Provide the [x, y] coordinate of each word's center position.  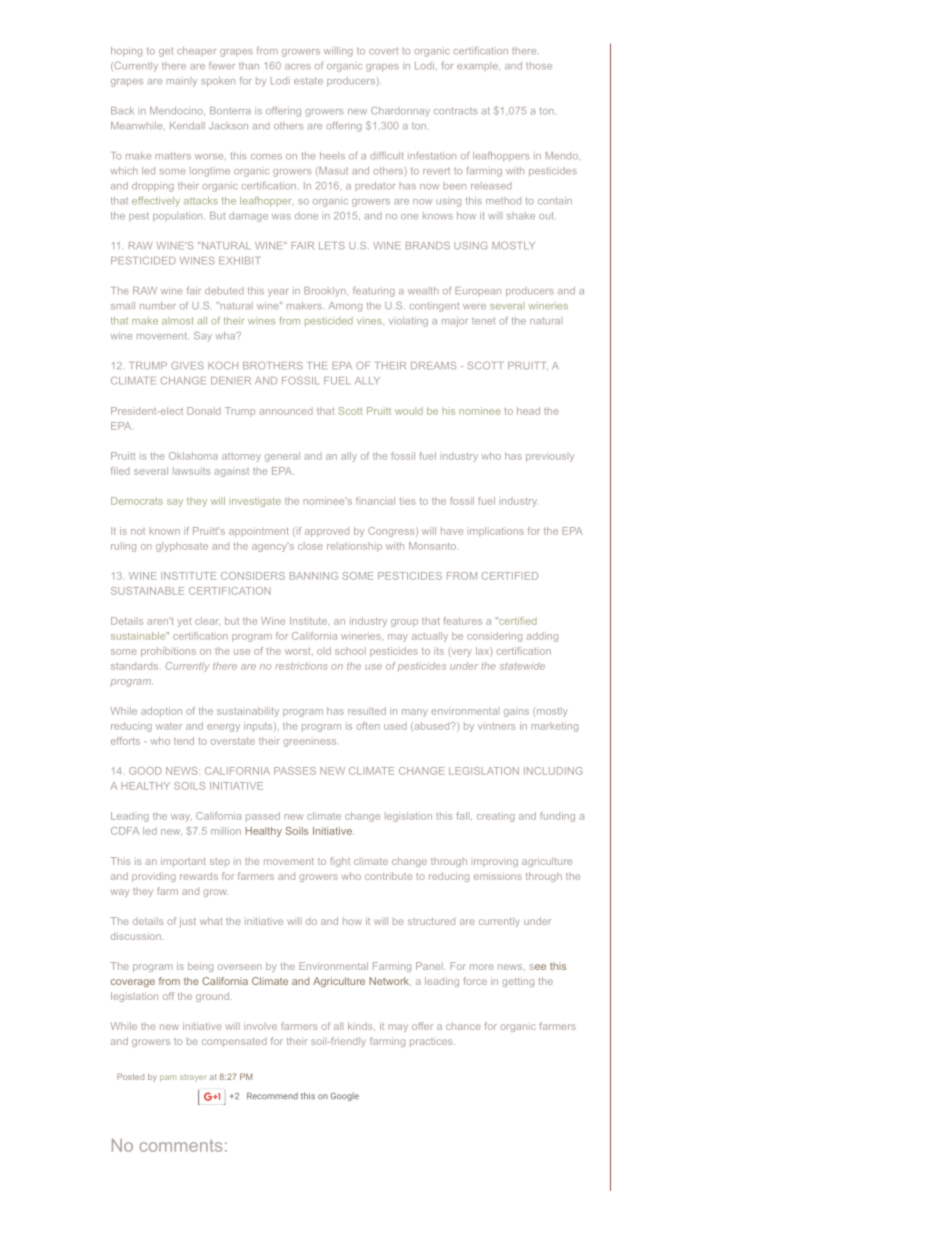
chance [463, 1026]
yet [184, 622]
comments [181, 1145]
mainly [181, 82]
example [477, 66]
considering [494, 637]
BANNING [314, 576]
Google [345, 1096]
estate [308, 81]
